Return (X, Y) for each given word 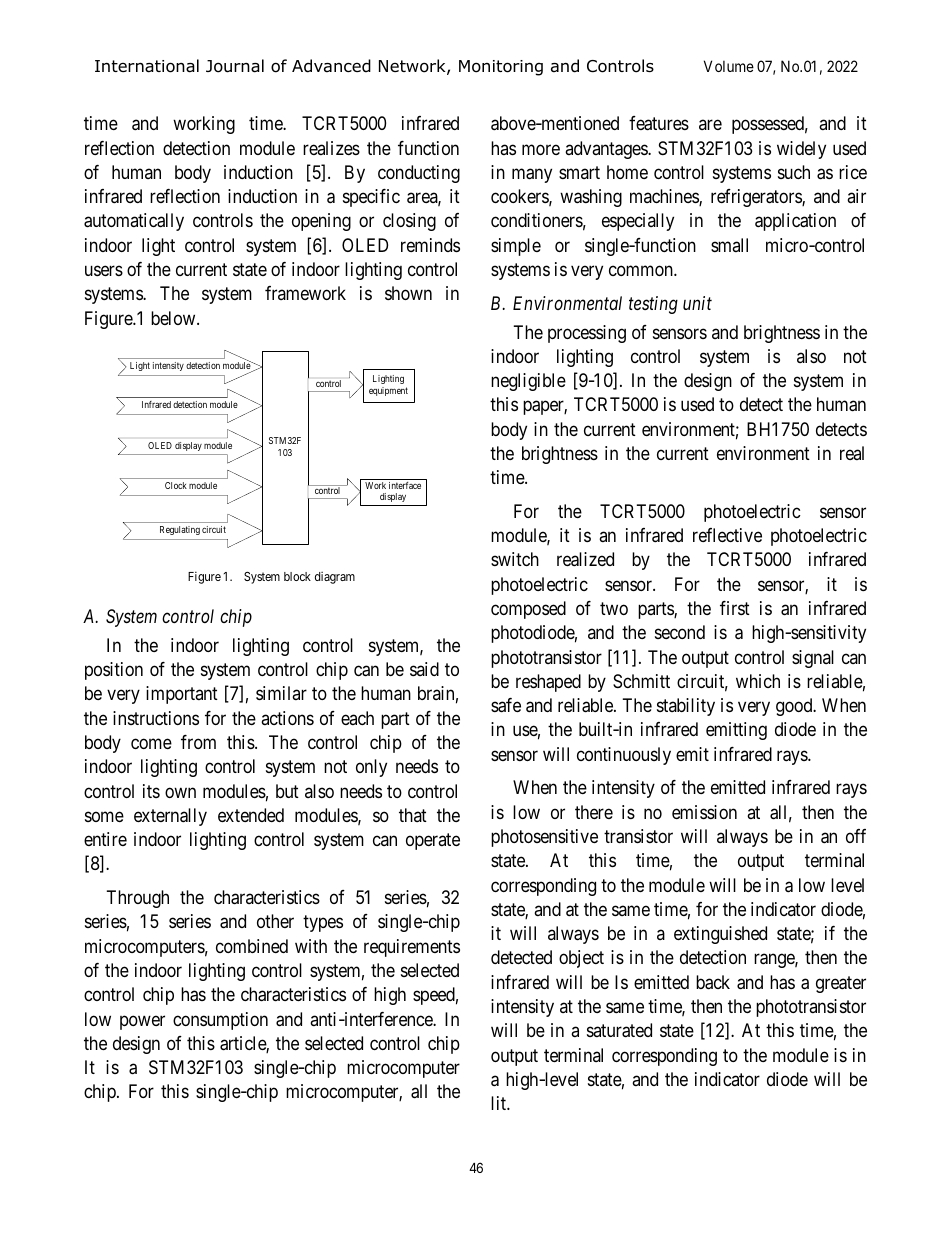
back (713, 982)
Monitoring (501, 68)
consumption (220, 1021)
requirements (412, 948)
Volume (729, 66)
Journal (235, 66)
